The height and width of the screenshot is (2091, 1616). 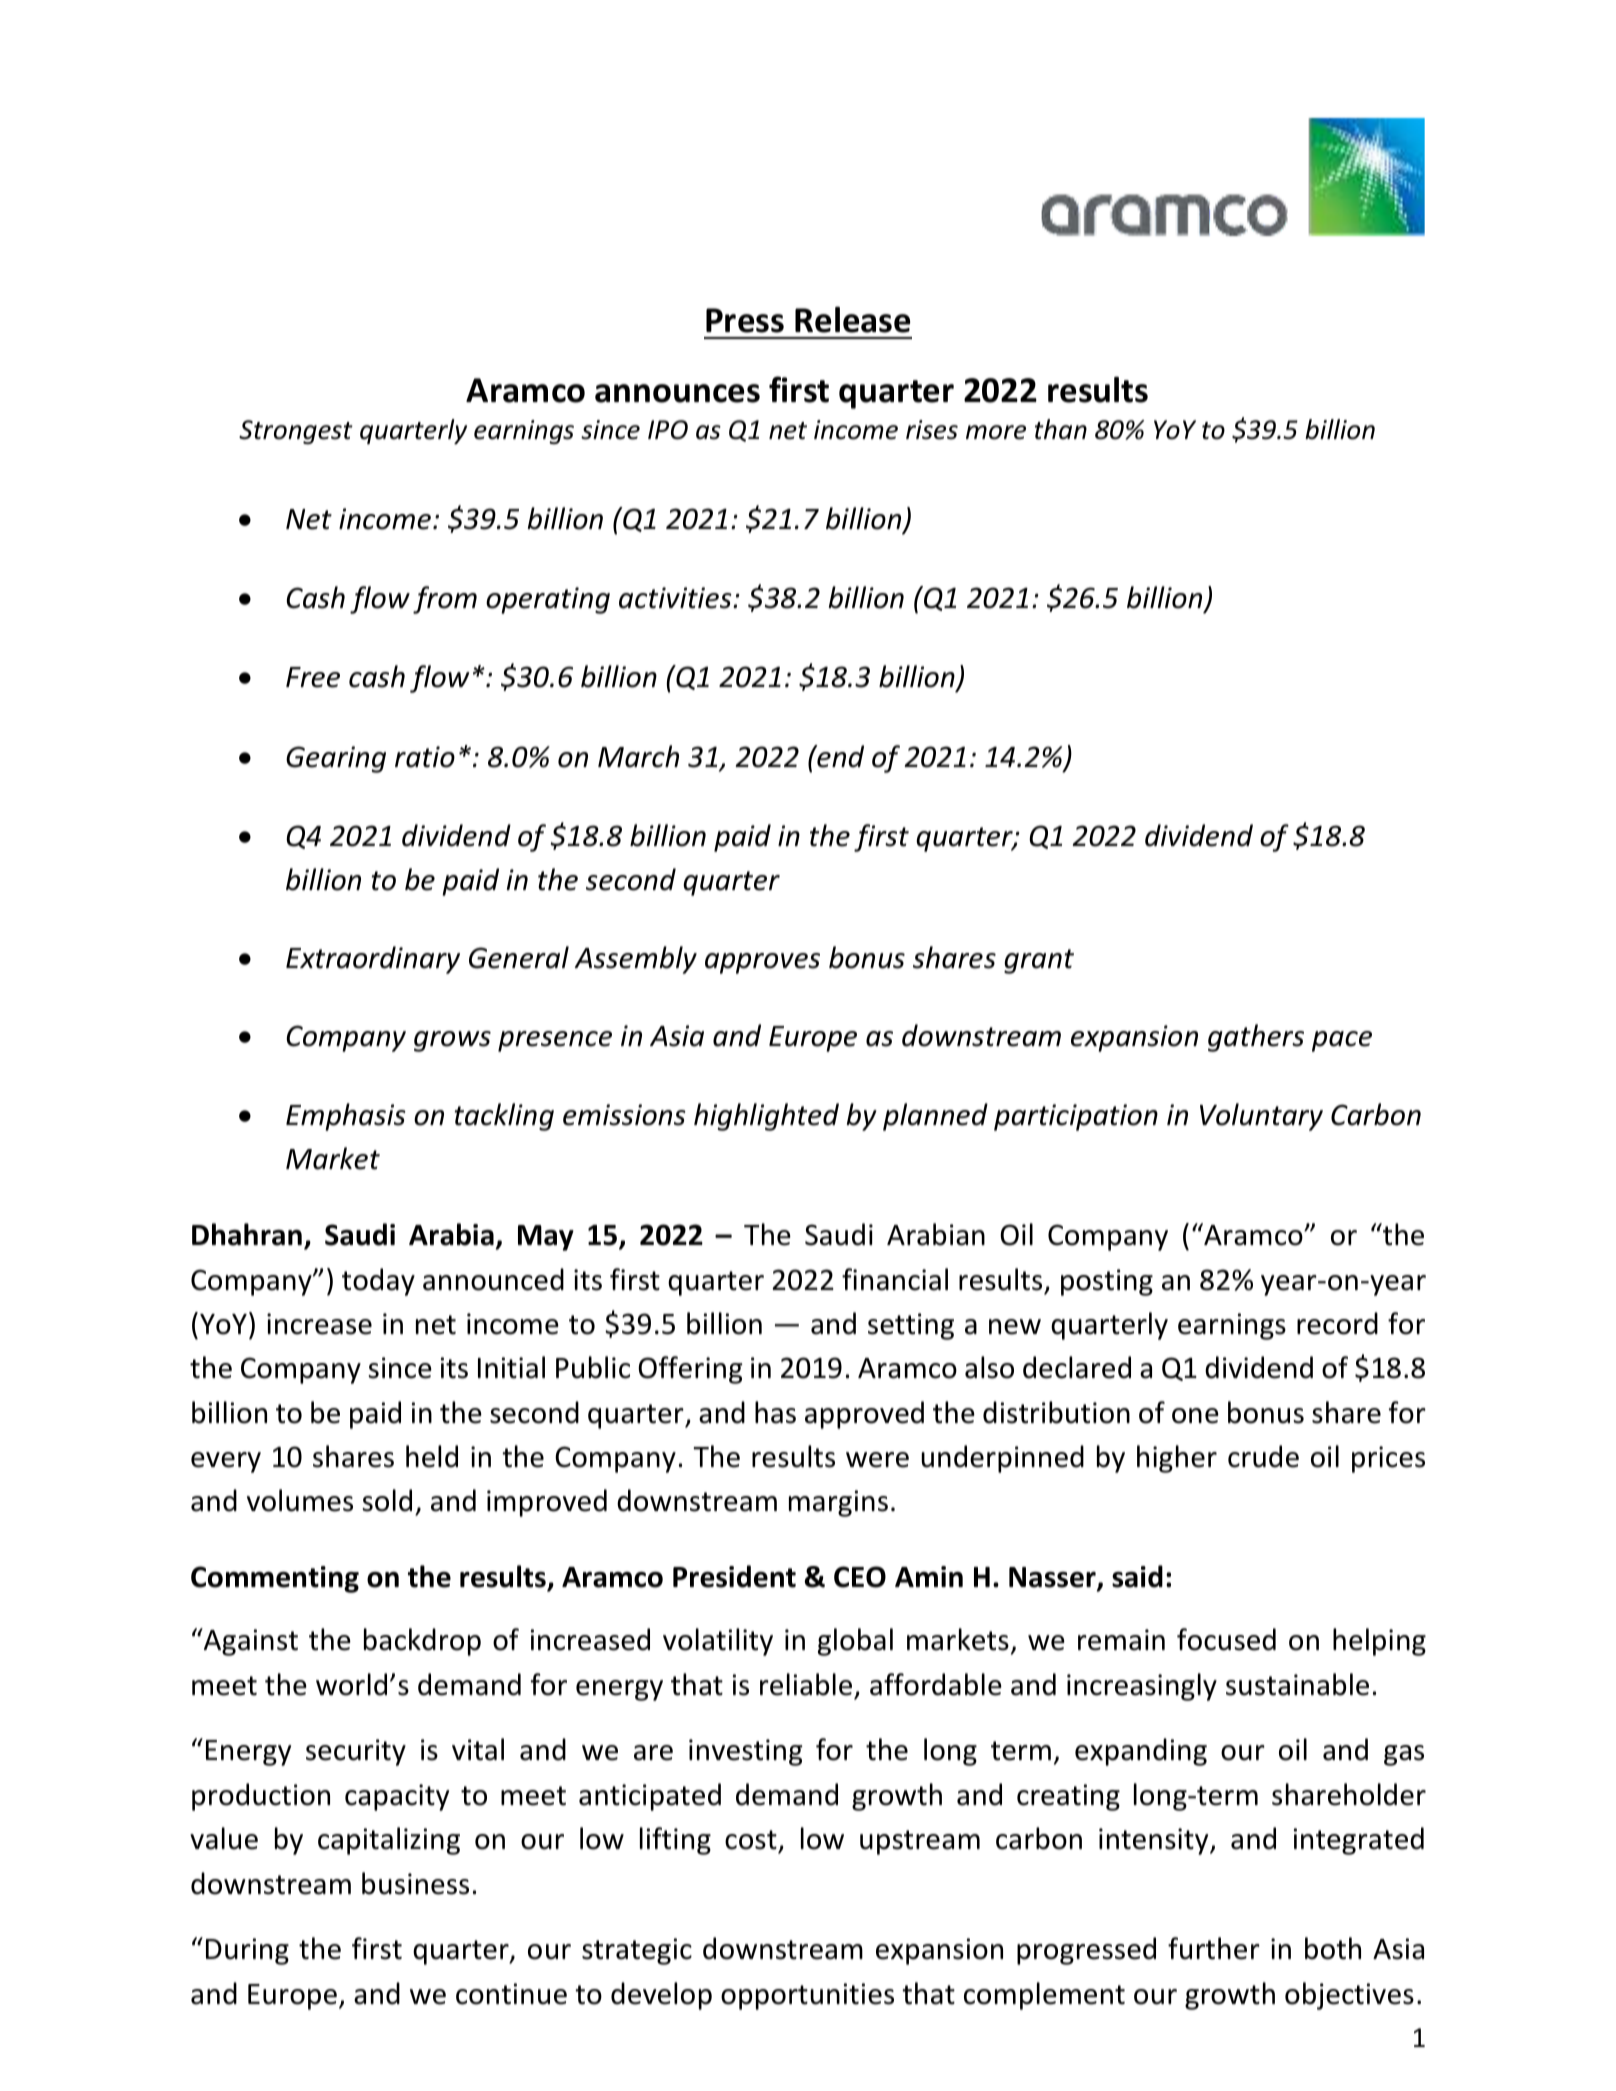 What do you see at coordinates (1214, 1948) in the screenshot?
I see `further` at bounding box center [1214, 1948].
